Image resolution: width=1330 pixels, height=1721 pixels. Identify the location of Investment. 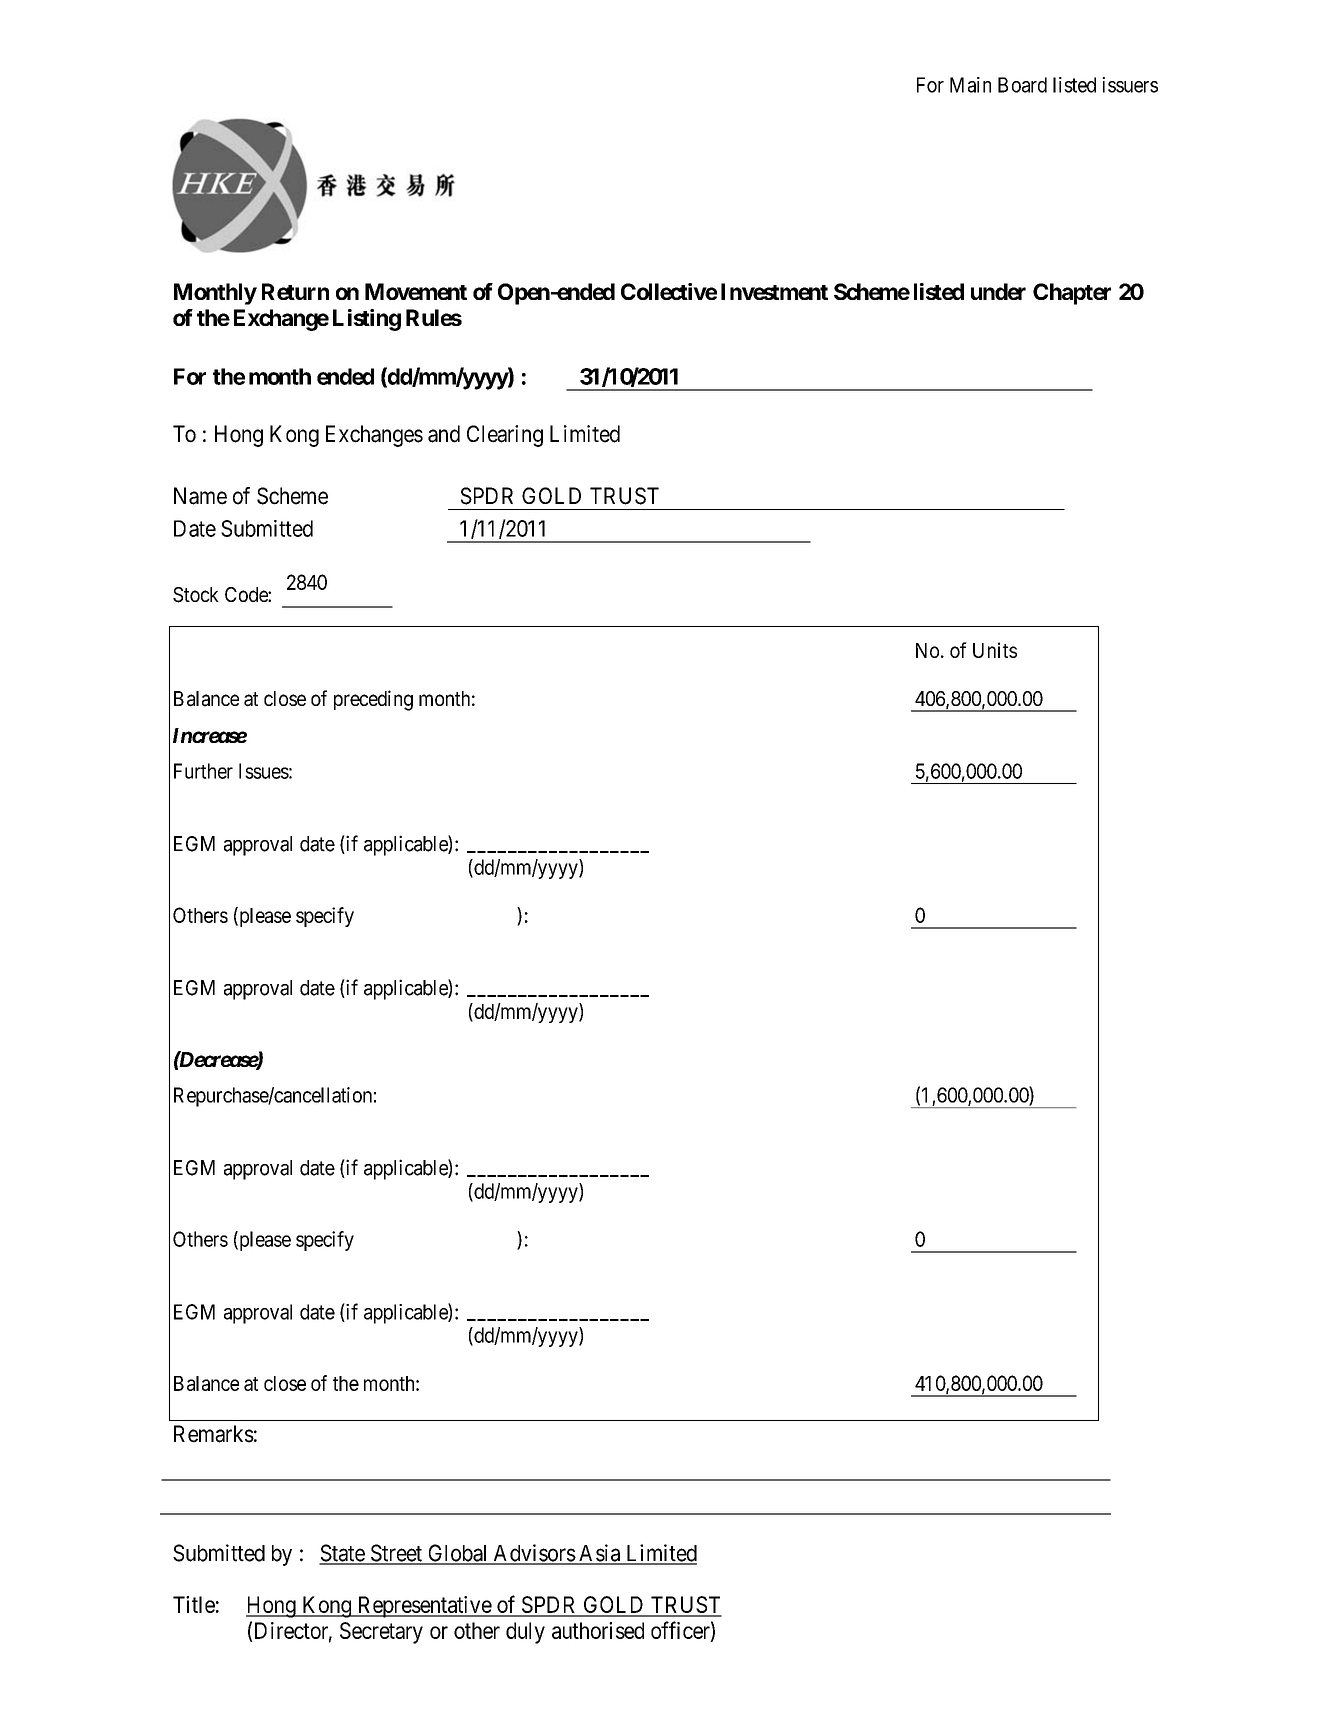
(774, 291).
